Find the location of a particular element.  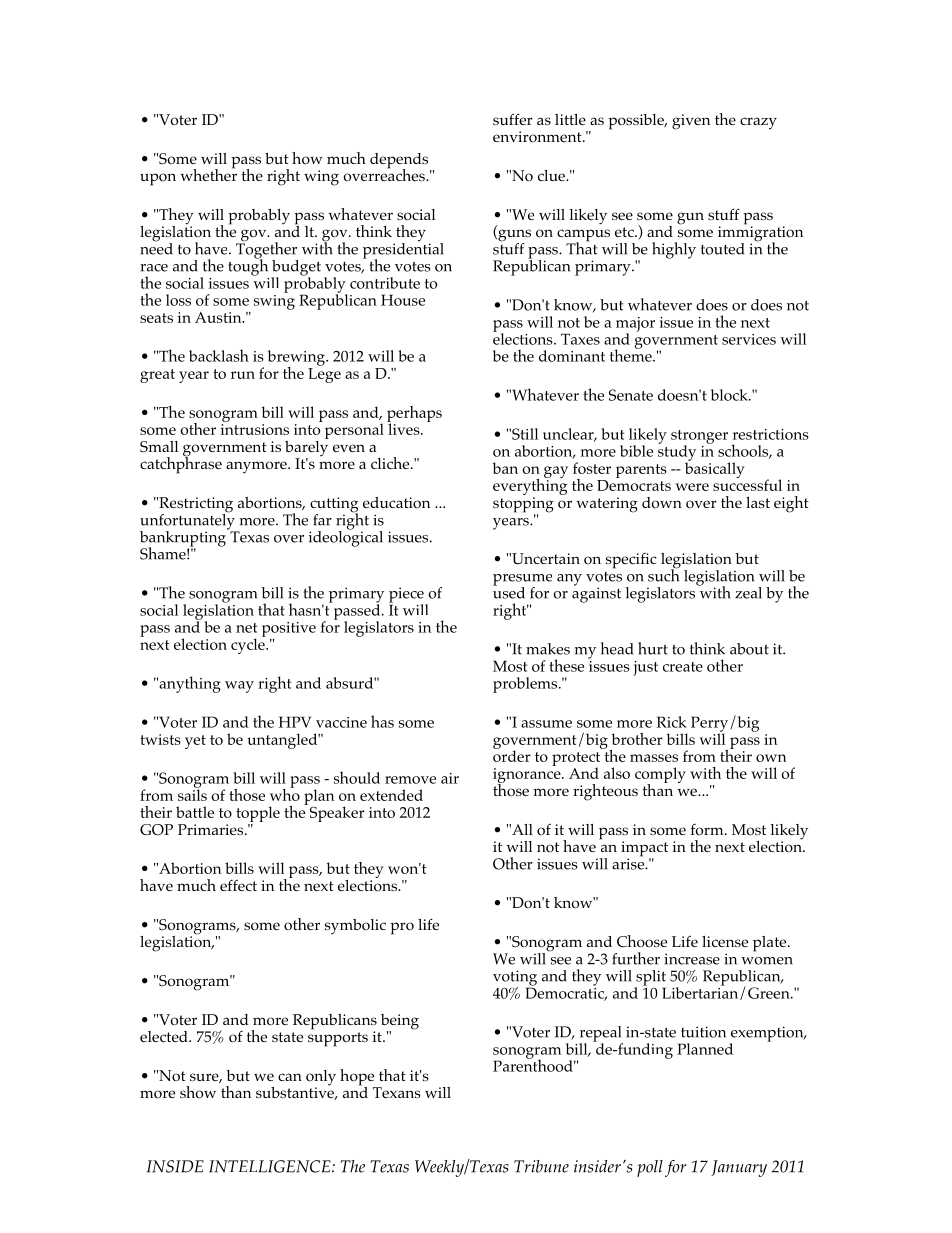

INTELLIGENCE is located at coordinates (271, 1166).
